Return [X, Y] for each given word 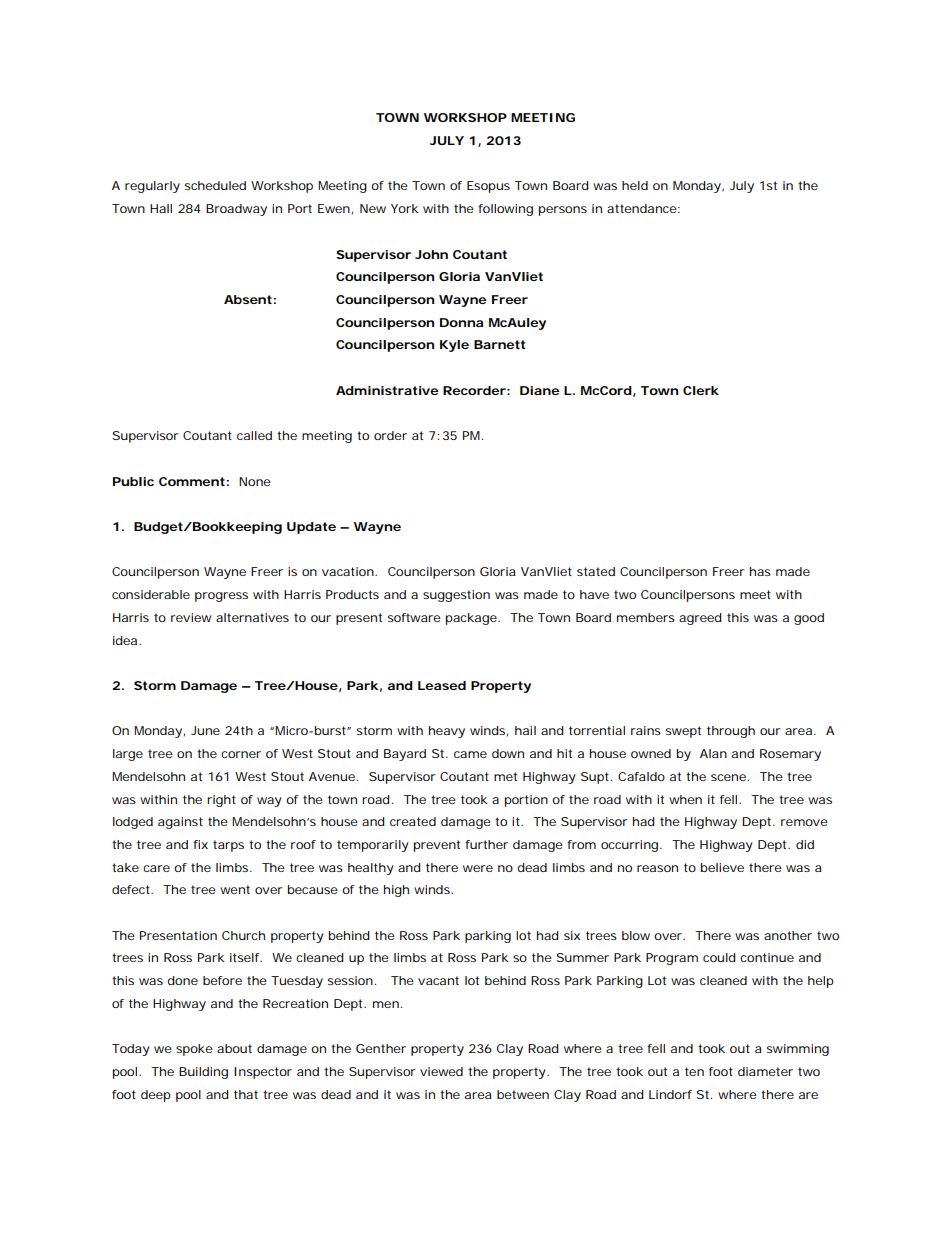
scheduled [215, 185]
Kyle [454, 346]
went [235, 889]
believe [722, 867]
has [760, 571]
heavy [447, 732]
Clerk [701, 390]
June [205, 730]
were [478, 868]
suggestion [456, 596]
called [254, 435]
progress [221, 597]
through [731, 732]
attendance [642, 208]
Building [203, 1073]
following [505, 210]
